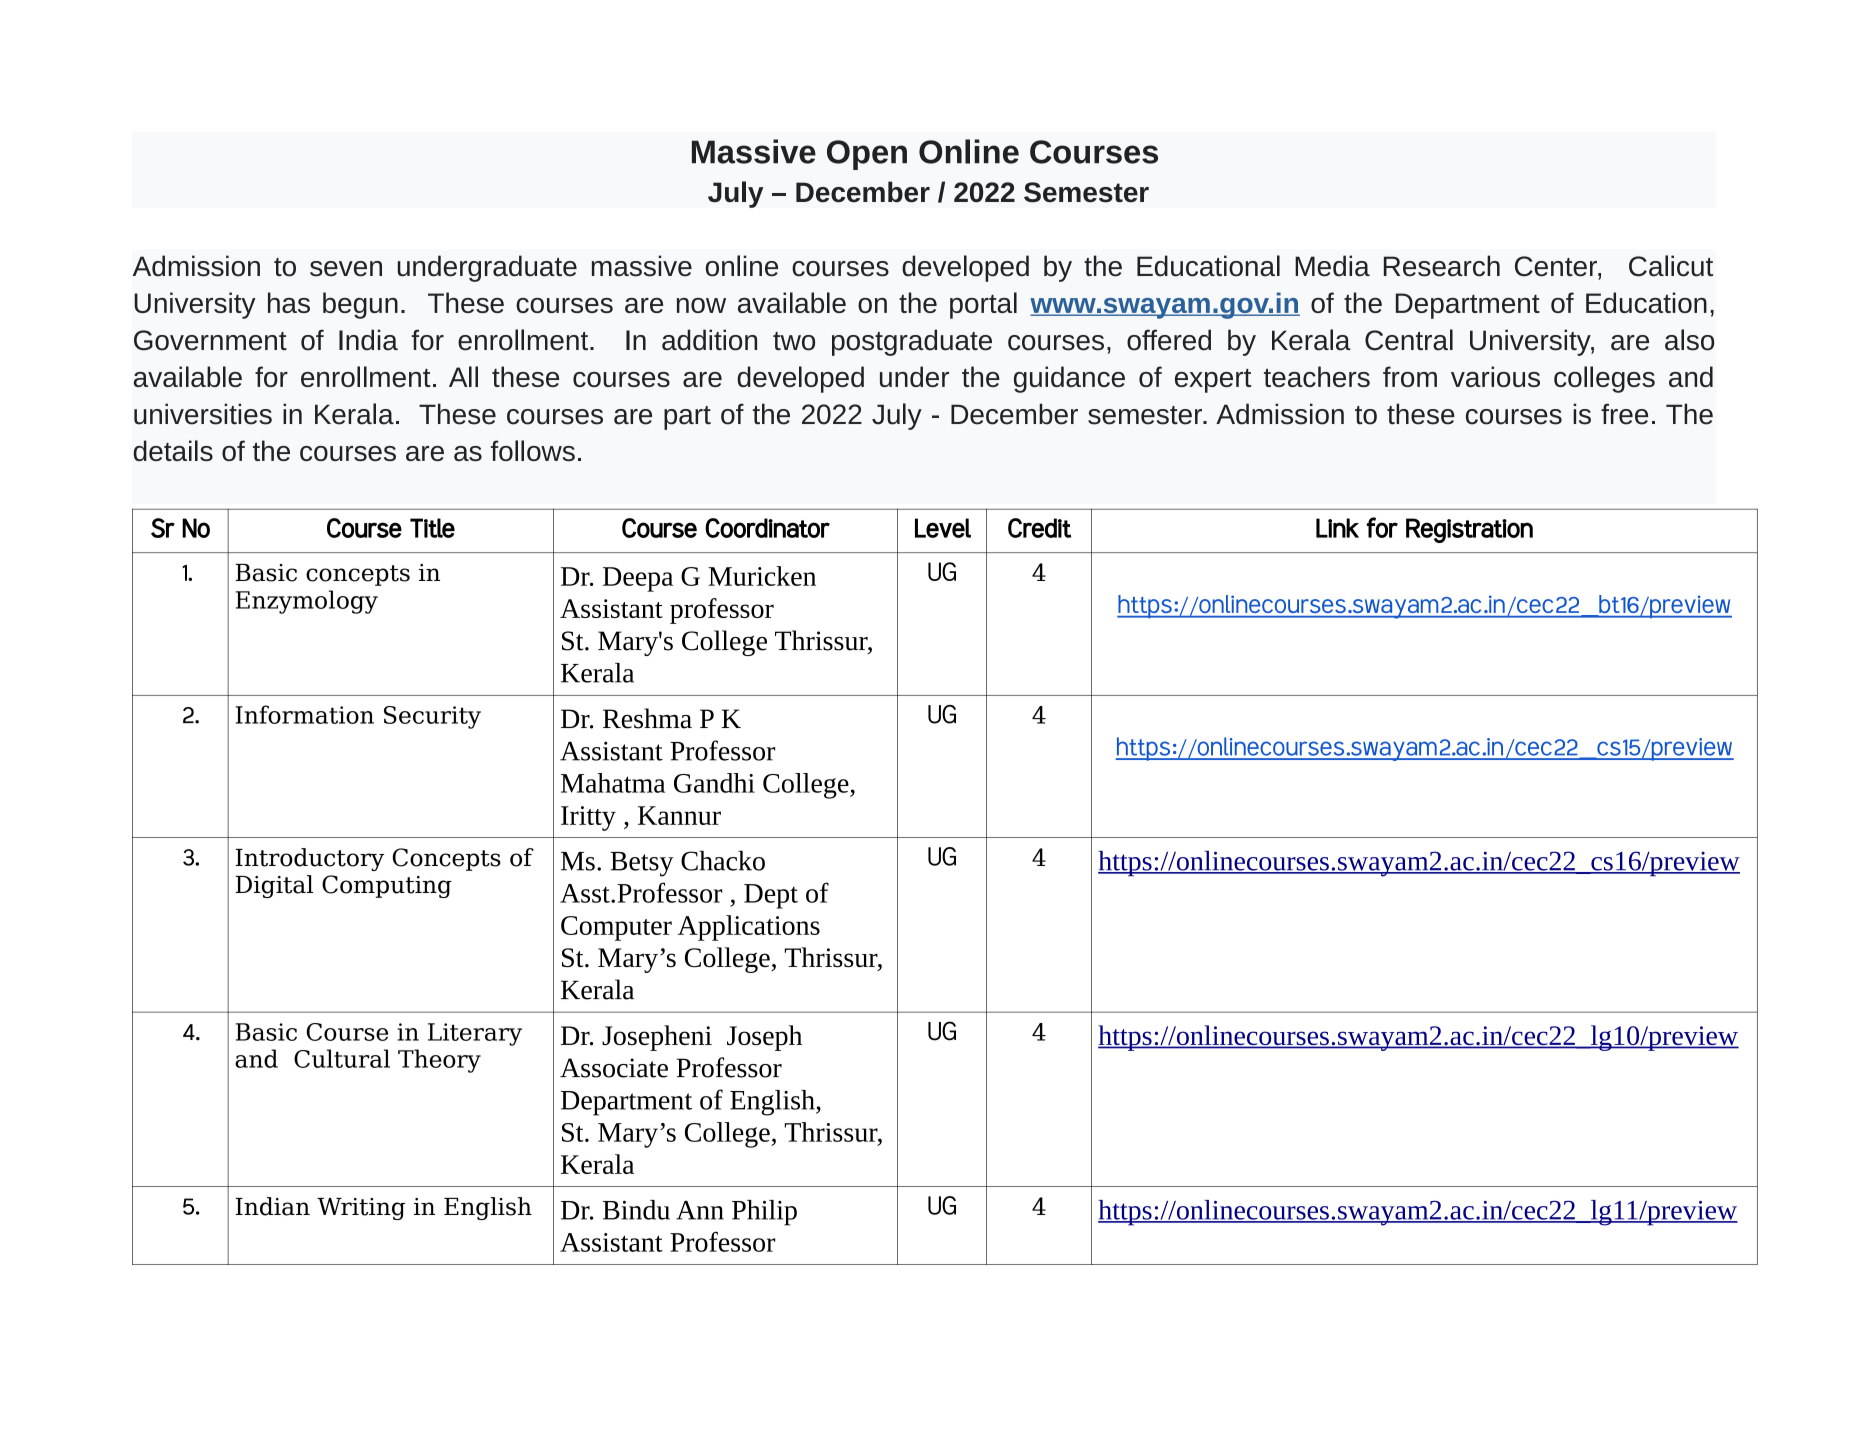  Describe the element at coordinates (361, 1209) in the screenshot. I see `Writing` at that location.
